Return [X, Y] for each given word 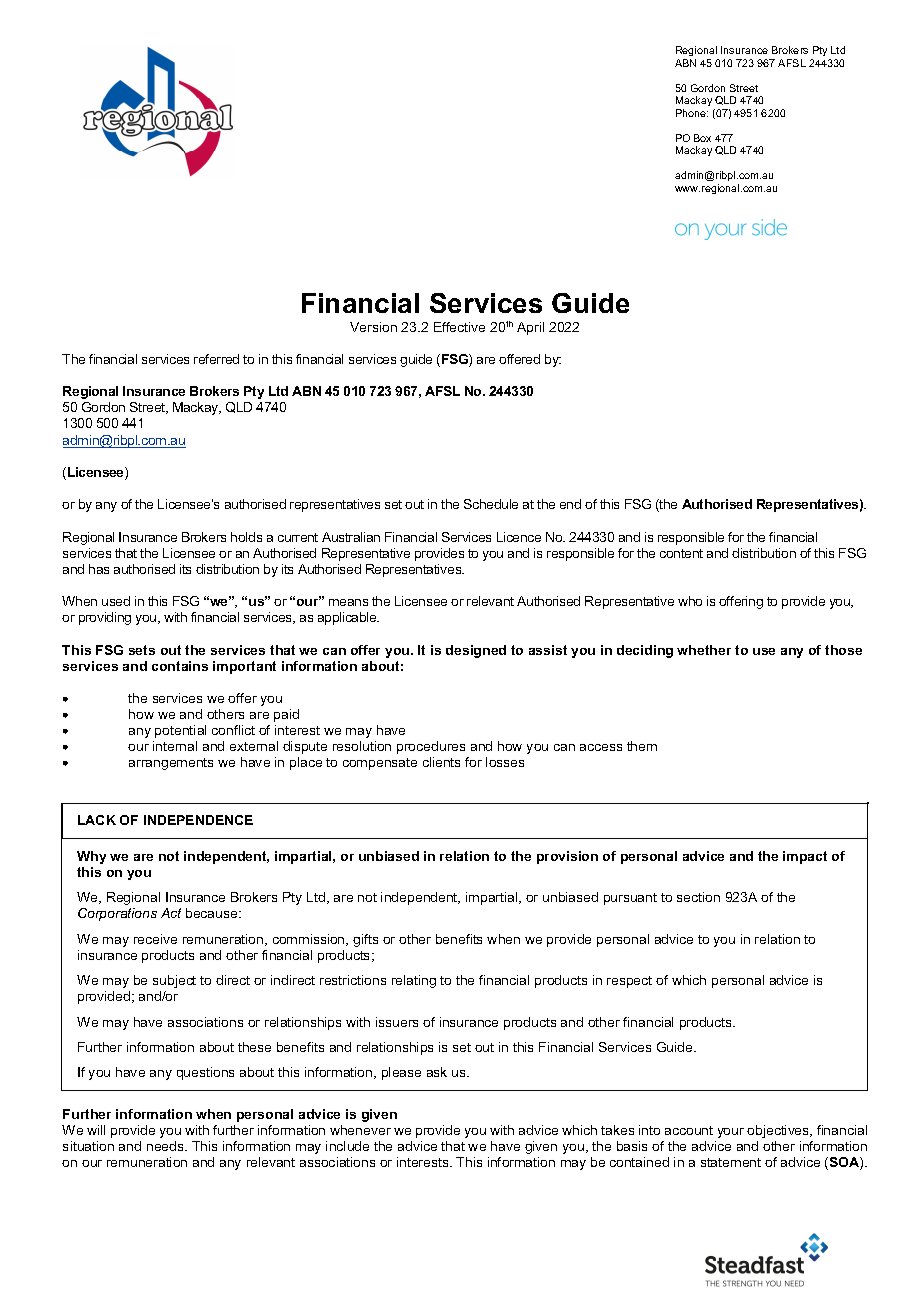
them [642, 746]
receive [155, 939]
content [681, 553]
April [530, 328]
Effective [459, 327]
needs [166, 1146]
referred [216, 359]
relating [414, 981]
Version [373, 327]
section [698, 897]
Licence [519, 537]
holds [246, 537]
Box [702, 138]
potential [180, 731]
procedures [431, 747]
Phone [692, 113]
